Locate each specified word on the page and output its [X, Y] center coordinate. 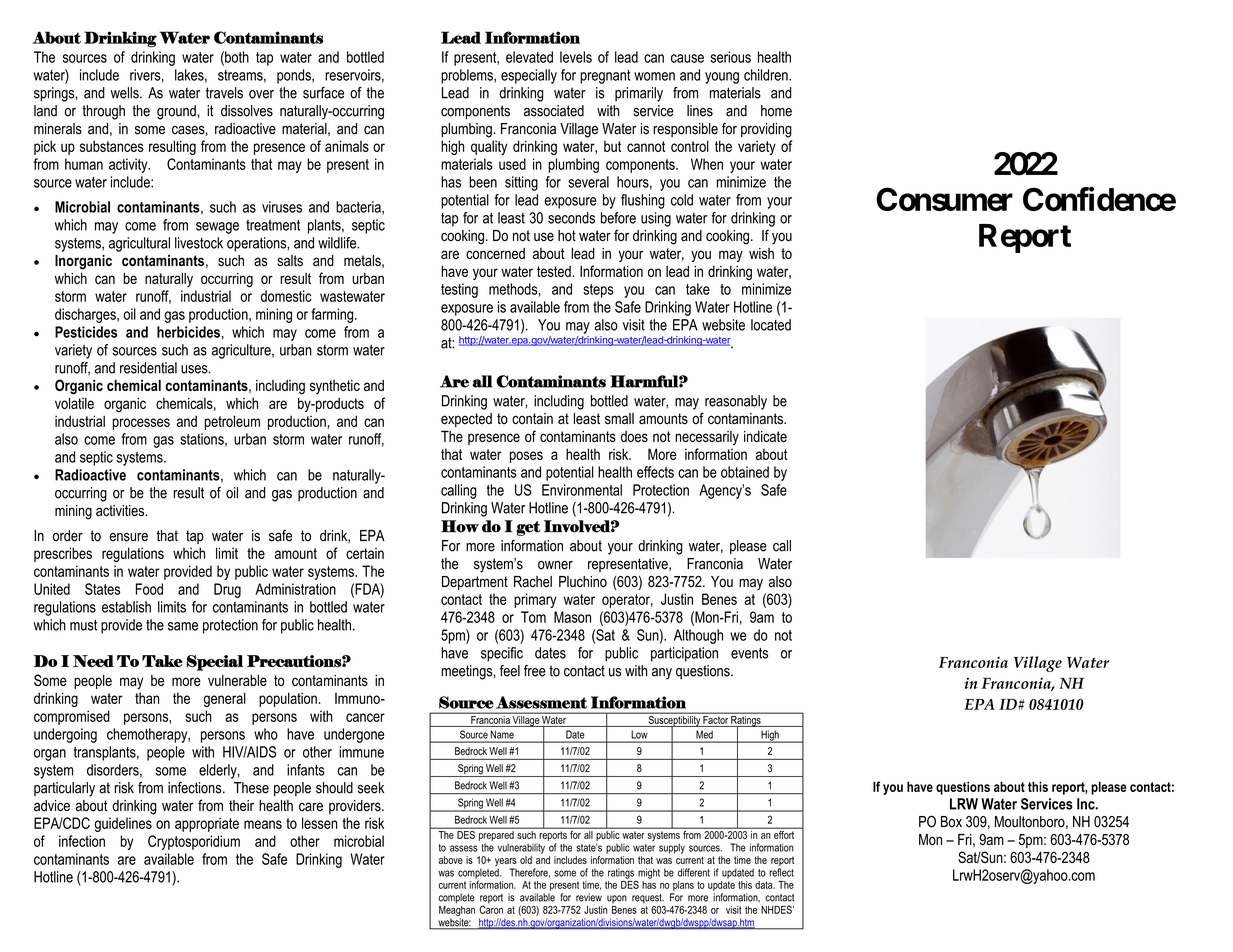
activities [121, 511]
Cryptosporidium [194, 842]
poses [526, 457]
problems [468, 76]
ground [176, 112]
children [767, 75]
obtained [745, 472]
